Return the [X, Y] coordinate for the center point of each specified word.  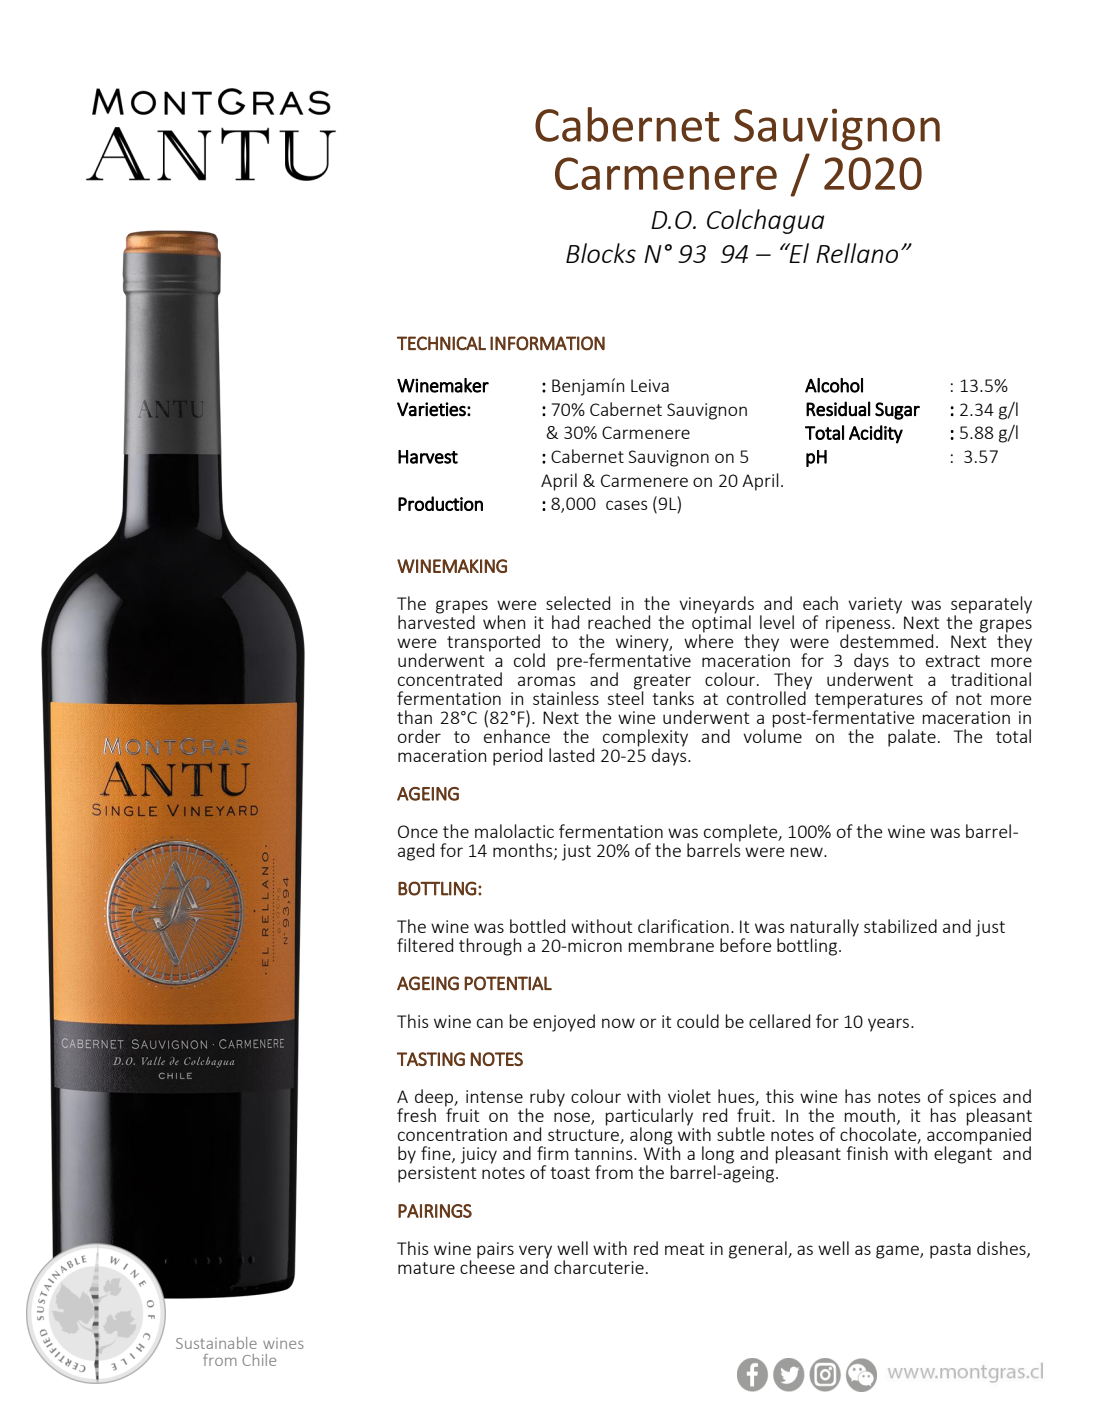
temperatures [869, 702]
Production [440, 503]
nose [573, 1118]
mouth [870, 1115]
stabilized [900, 926]
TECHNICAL [441, 343]
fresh [416, 1115]
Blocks [601, 253]
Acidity [876, 434]
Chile [259, 1360]
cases [627, 505]
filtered [425, 945]
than [414, 717]
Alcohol [834, 385]
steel [625, 697]
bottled [537, 926]
